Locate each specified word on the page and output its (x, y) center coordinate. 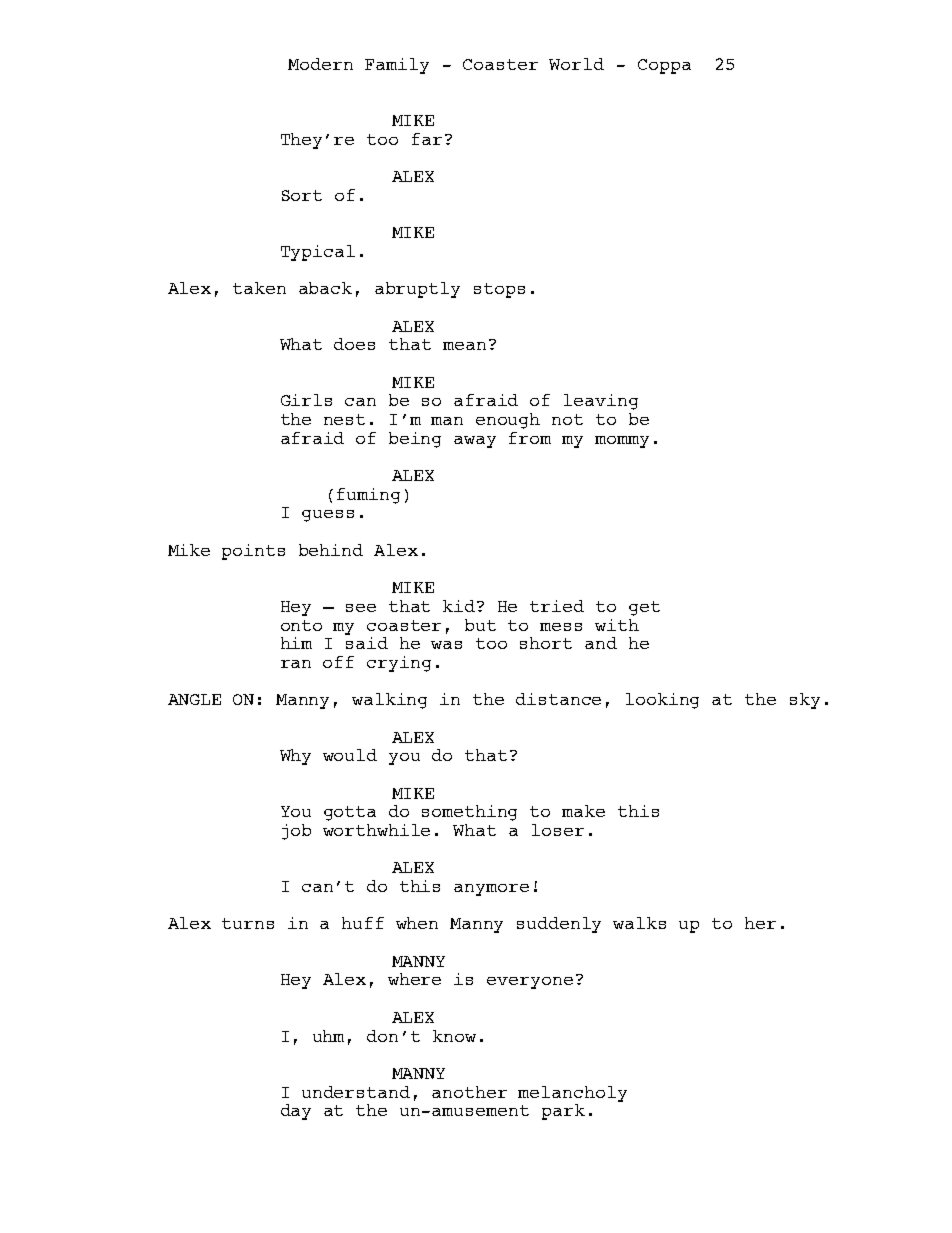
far (427, 139)
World (576, 64)
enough (508, 421)
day (296, 1112)
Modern (320, 64)
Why (295, 757)
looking (662, 701)
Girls (306, 400)
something (469, 813)
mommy (622, 442)
